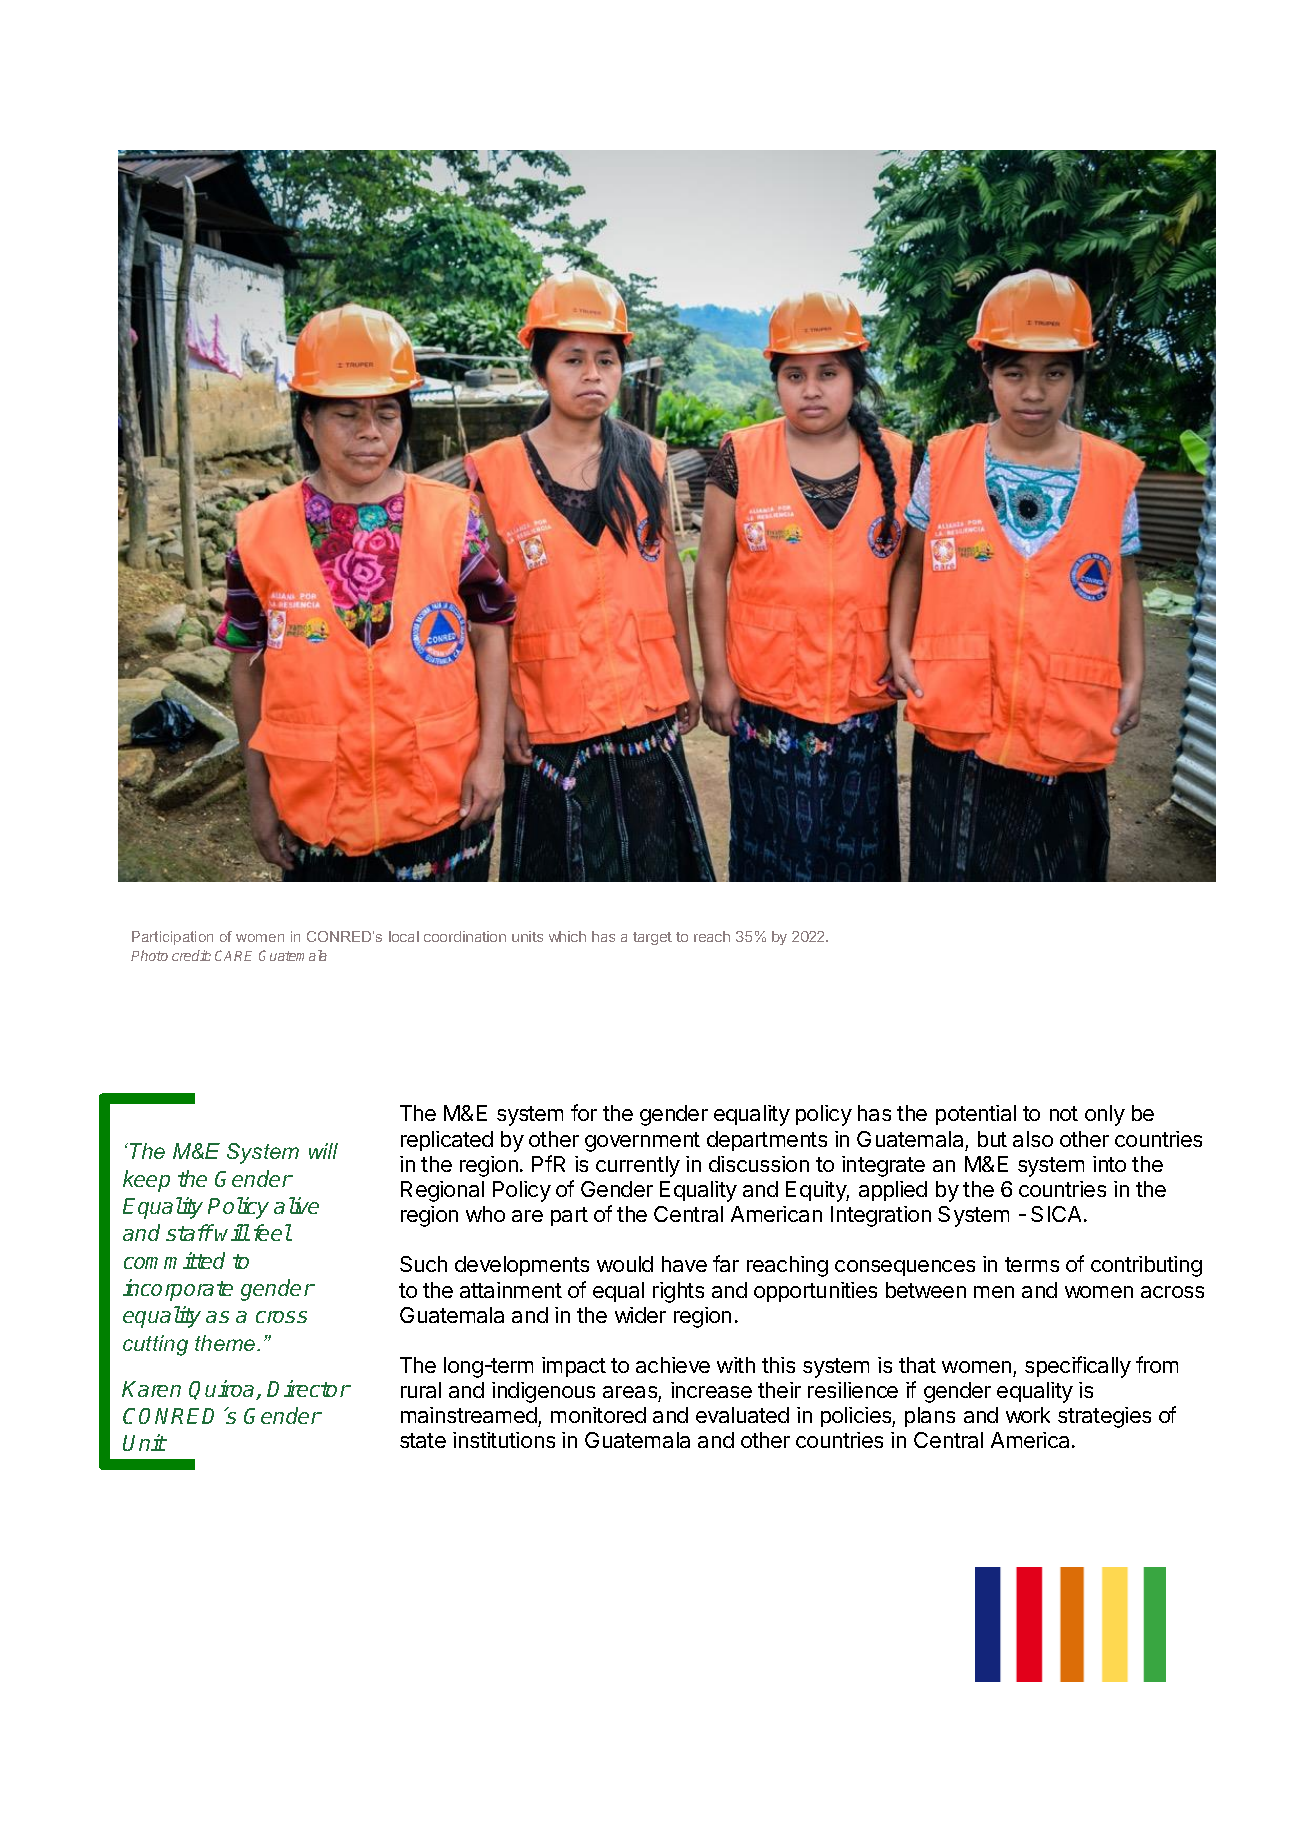  Describe the element at coordinates (598, 1415) in the screenshot. I see `monitored` at that location.
